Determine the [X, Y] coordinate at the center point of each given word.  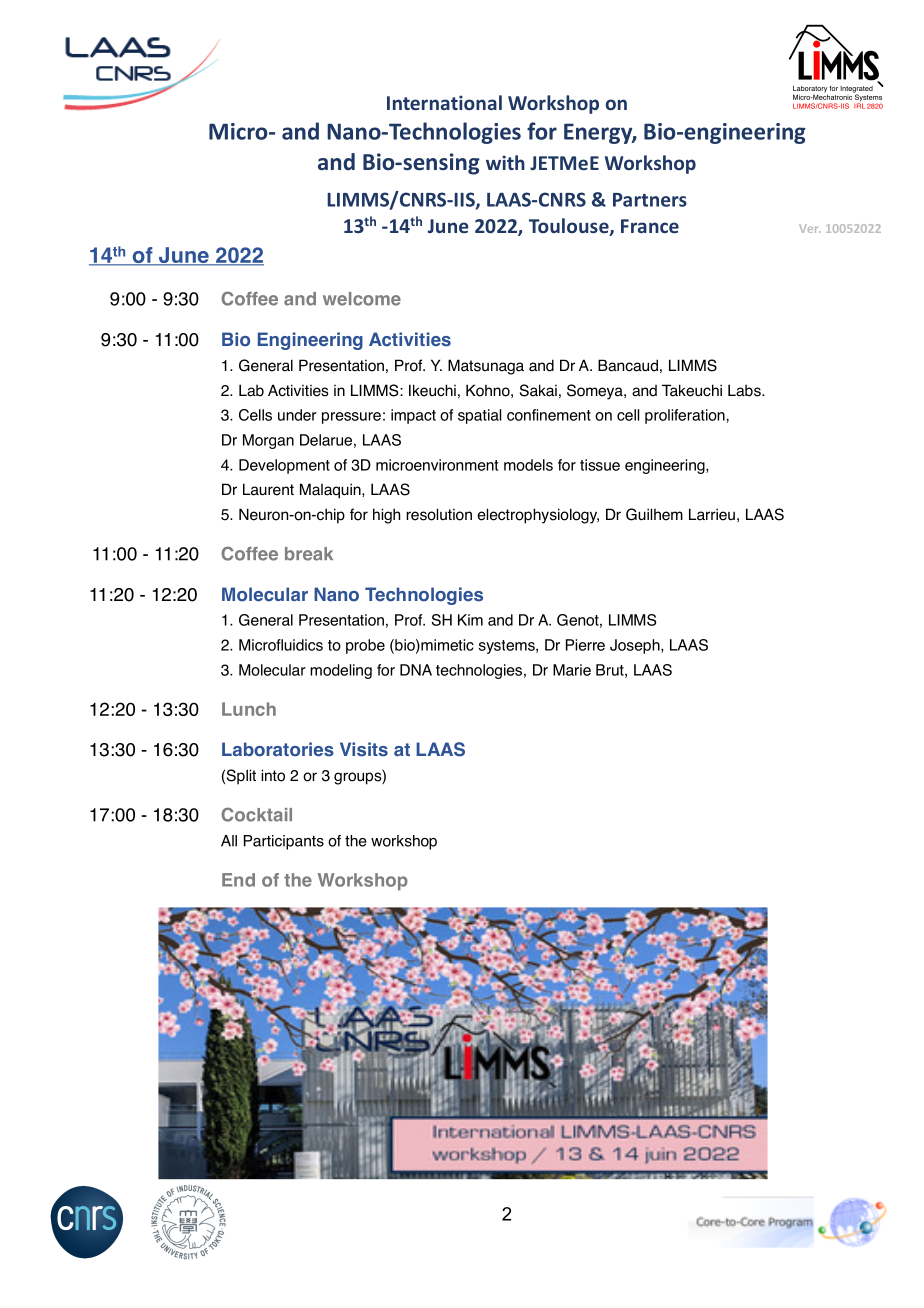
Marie [572, 670]
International [444, 102]
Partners [650, 200]
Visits [364, 749]
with [505, 162]
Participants [284, 842]
